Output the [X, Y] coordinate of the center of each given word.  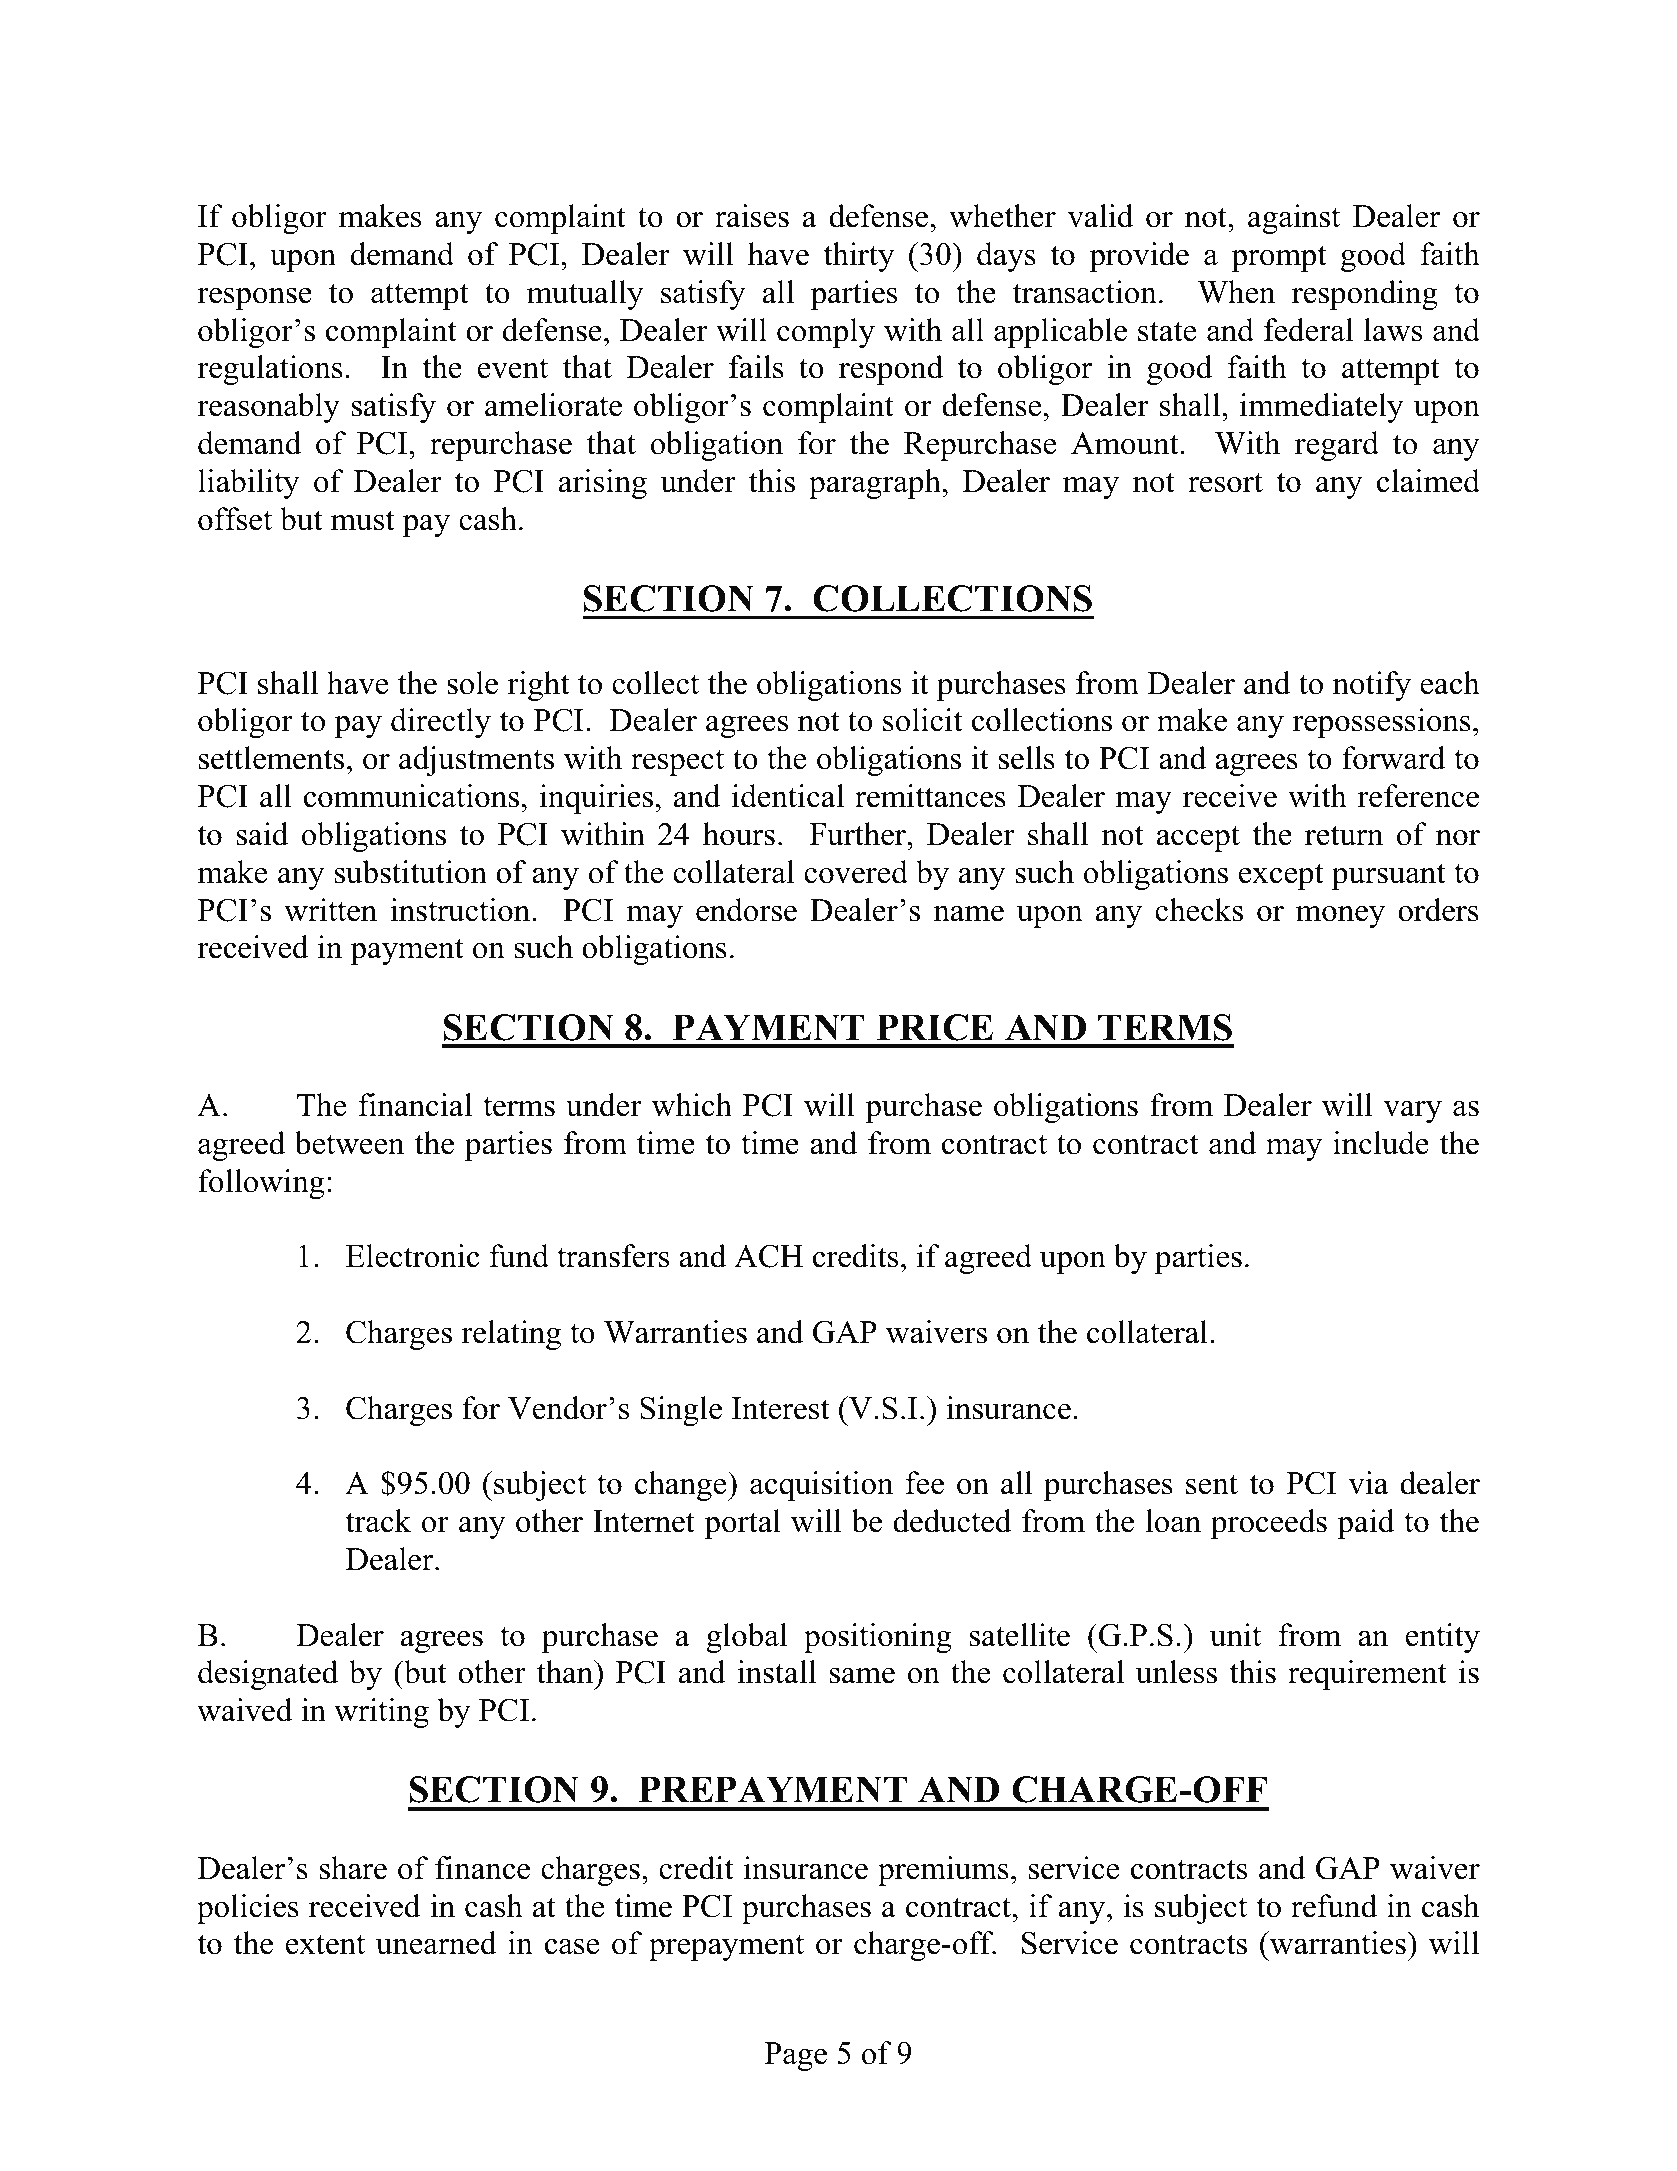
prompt [1279, 258]
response [254, 299]
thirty [859, 257]
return [1344, 835]
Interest [781, 1408]
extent [325, 1944]
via [1368, 1483]
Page [795, 2056]
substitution [411, 872]
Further [859, 834]
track [378, 1521]
